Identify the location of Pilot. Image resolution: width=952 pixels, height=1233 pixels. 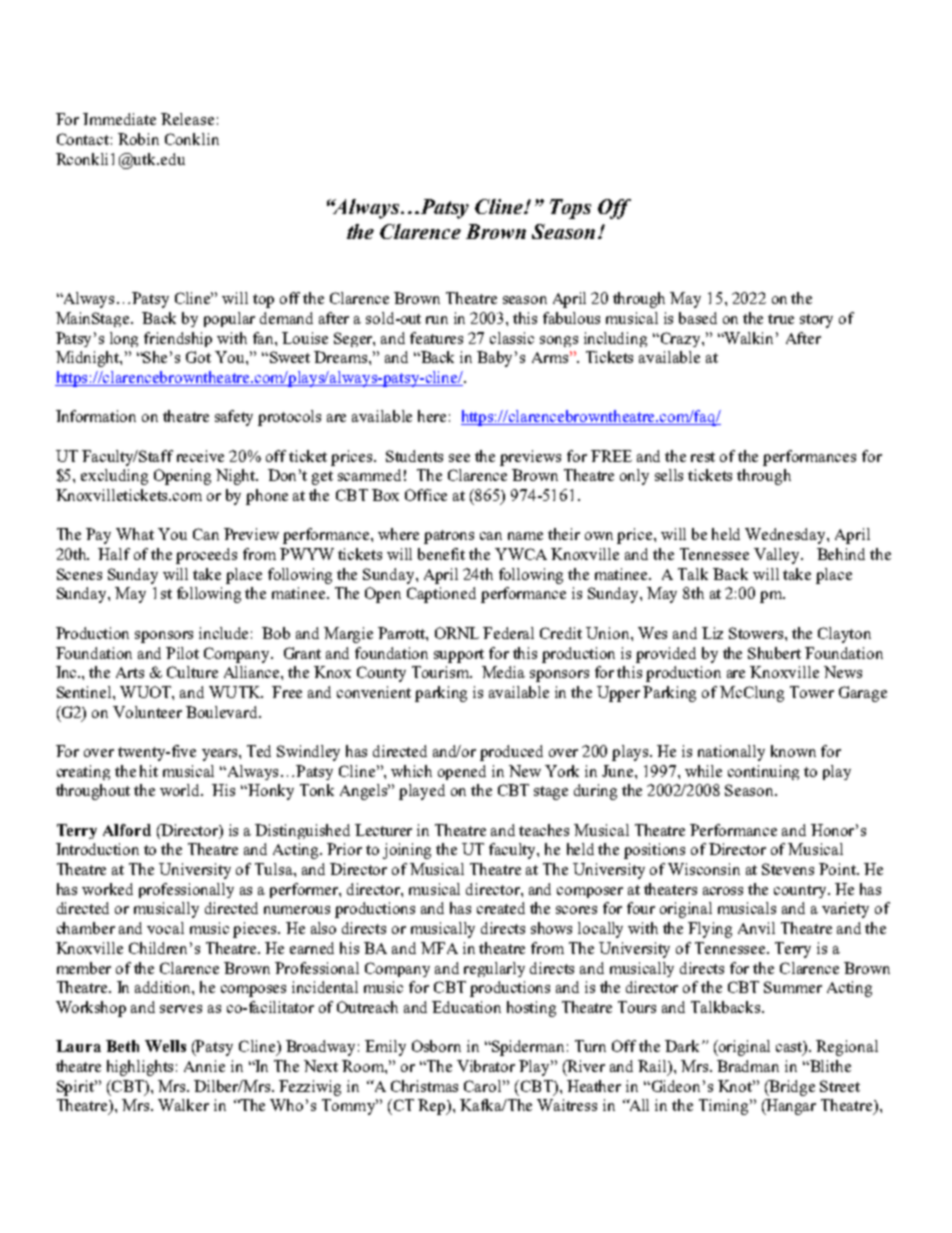
(182, 653).
